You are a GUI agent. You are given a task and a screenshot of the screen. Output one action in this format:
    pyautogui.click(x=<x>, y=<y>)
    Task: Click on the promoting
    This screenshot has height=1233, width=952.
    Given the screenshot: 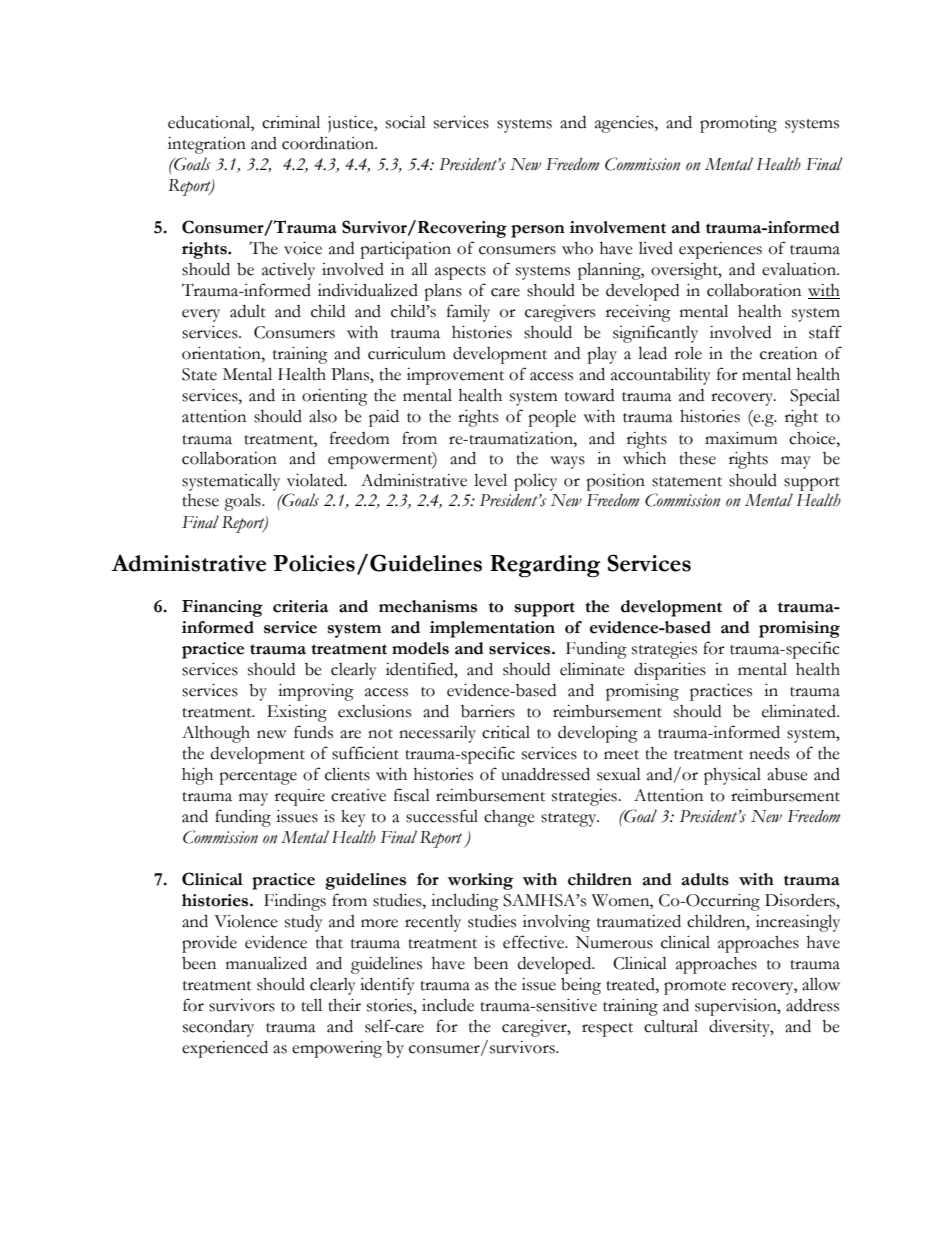 What is the action you would take?
    pyautogui.click(x=738, y=124)
